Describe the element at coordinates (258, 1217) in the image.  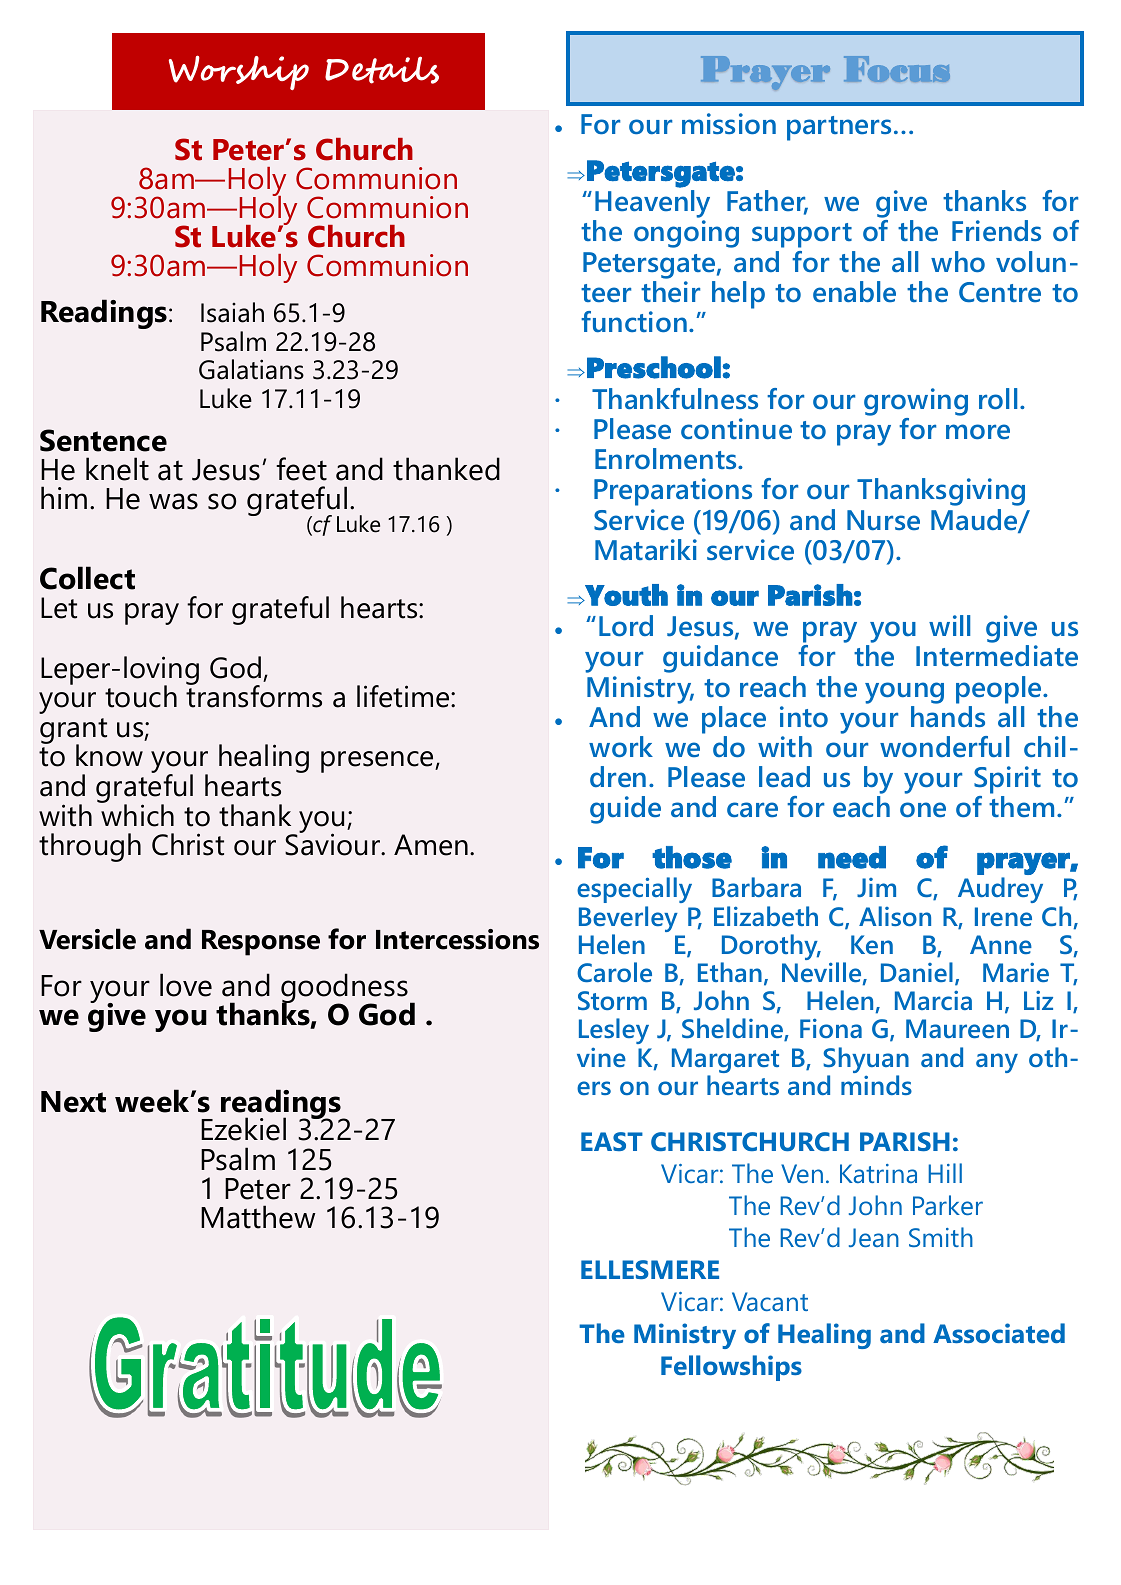
I see `Matthew` at that location.
